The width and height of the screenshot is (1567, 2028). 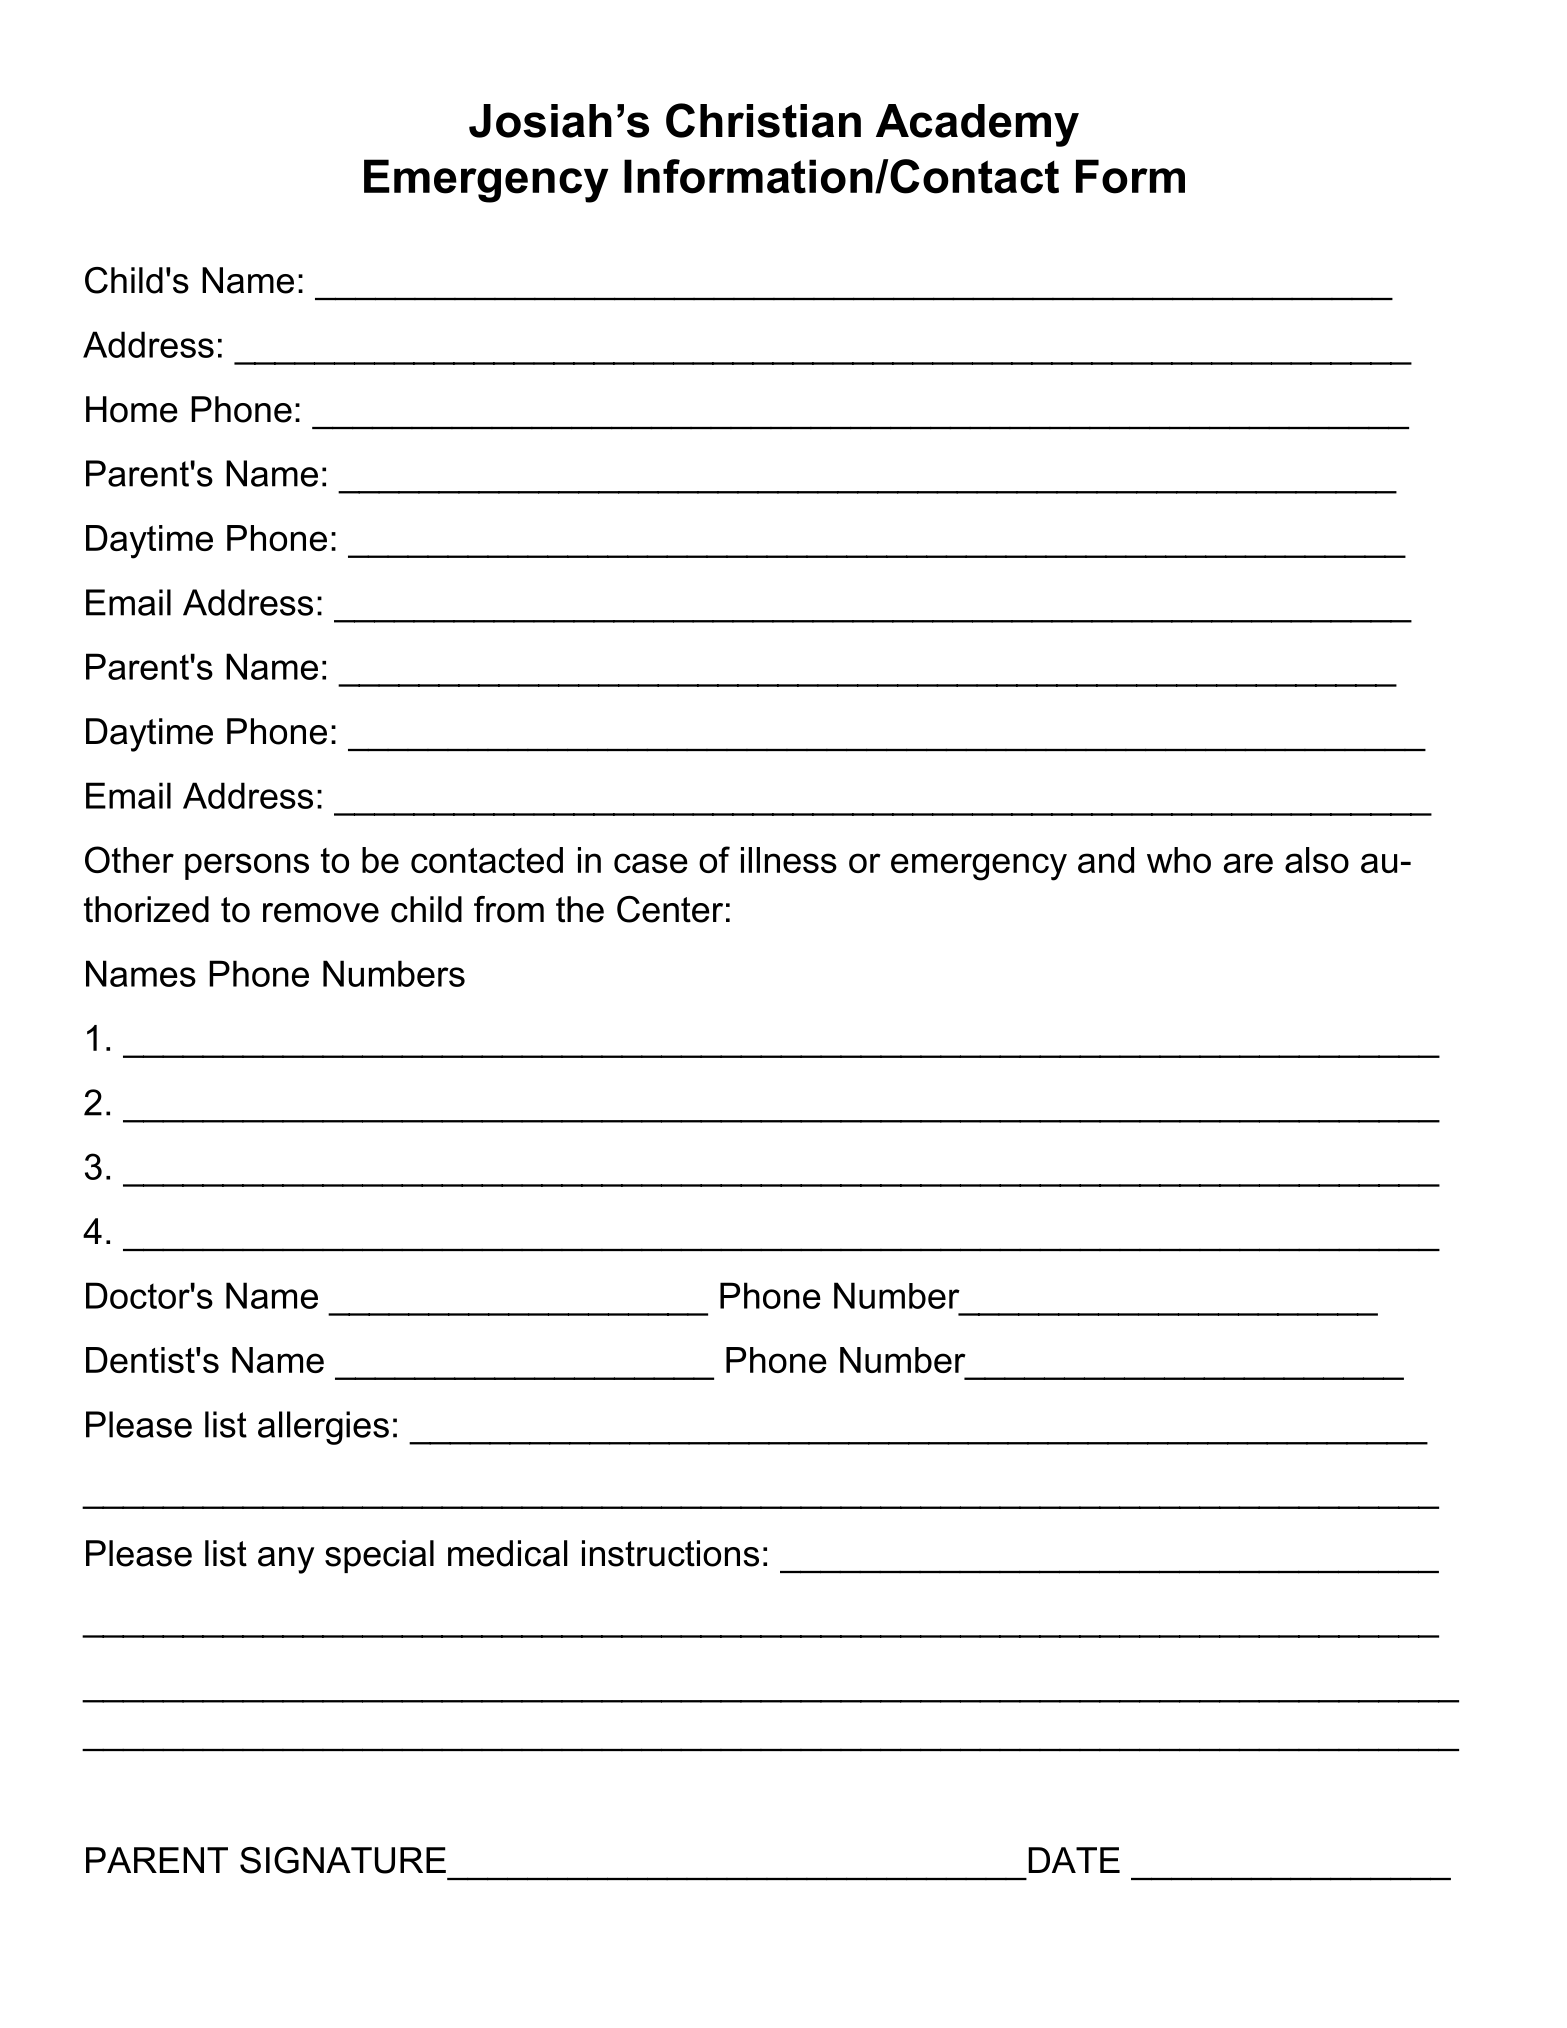 What do you see at coordinates (789, 860) in the screenshot?
I see `illness` at bounding box center [789, 860].
